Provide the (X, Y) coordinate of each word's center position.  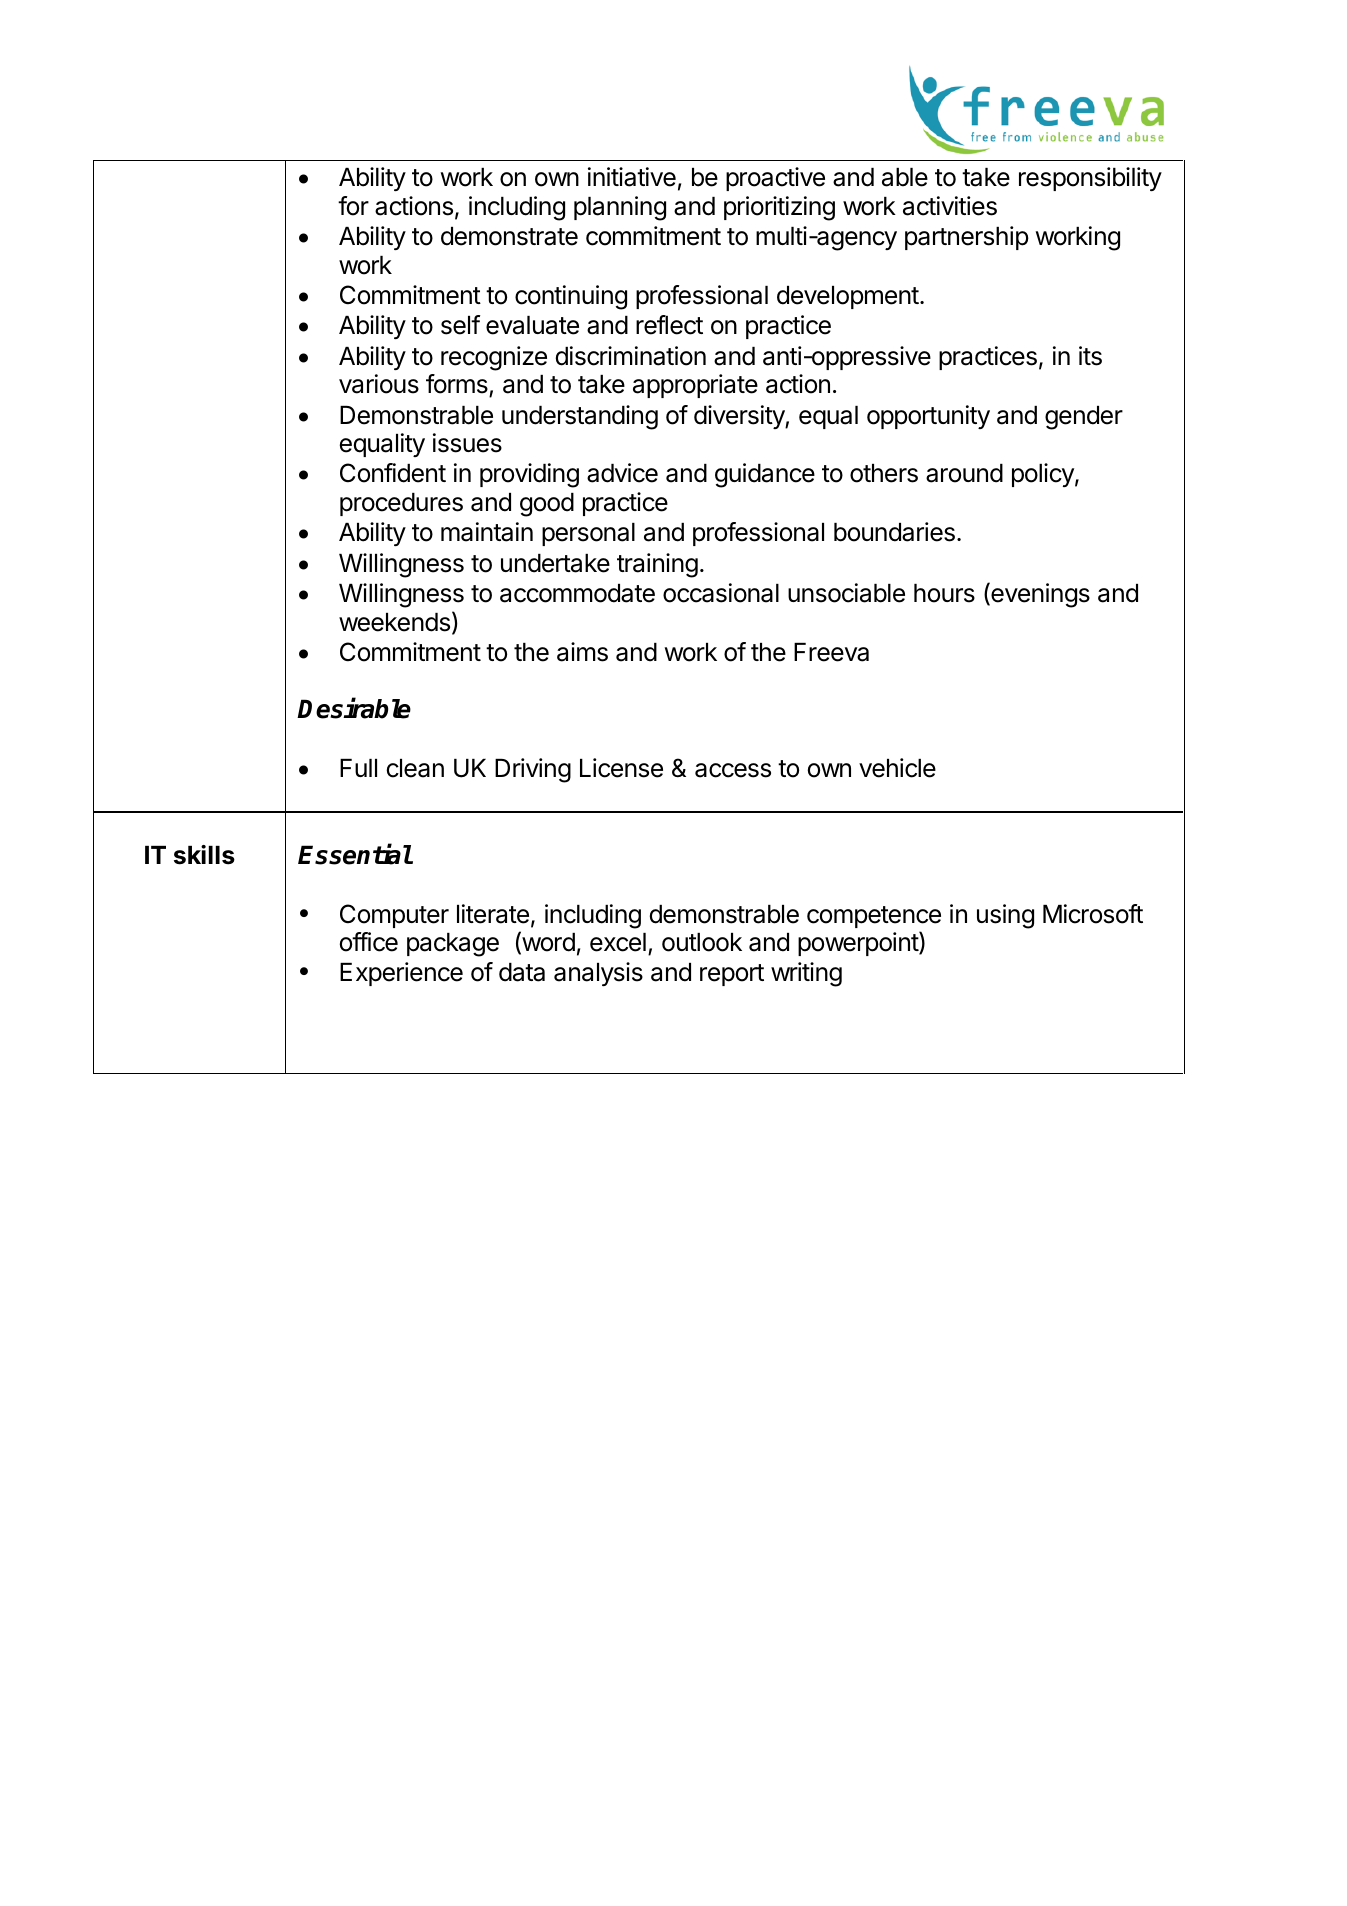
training (657, 565)
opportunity (928, 417)
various (379, 384)
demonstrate (509, 236)
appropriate (695, 386)
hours (944, 593)
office (369, 942)
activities (950, 206)
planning (620, 208)
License (621, 768)
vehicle (897, 768)
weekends (394, 622)
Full (358, 768)
